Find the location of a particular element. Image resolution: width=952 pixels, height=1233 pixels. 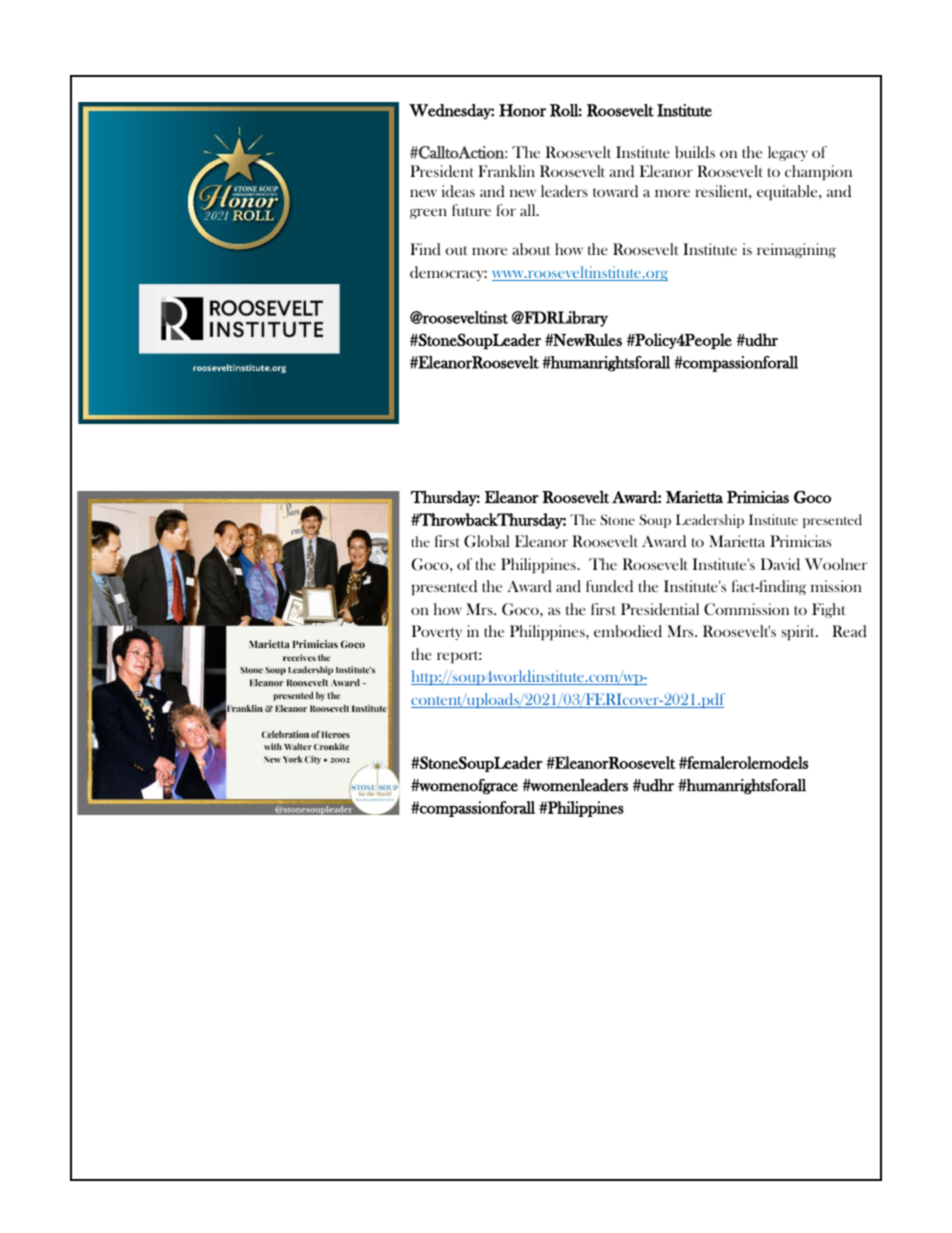

Honor is located at coordinates (522, 110).
